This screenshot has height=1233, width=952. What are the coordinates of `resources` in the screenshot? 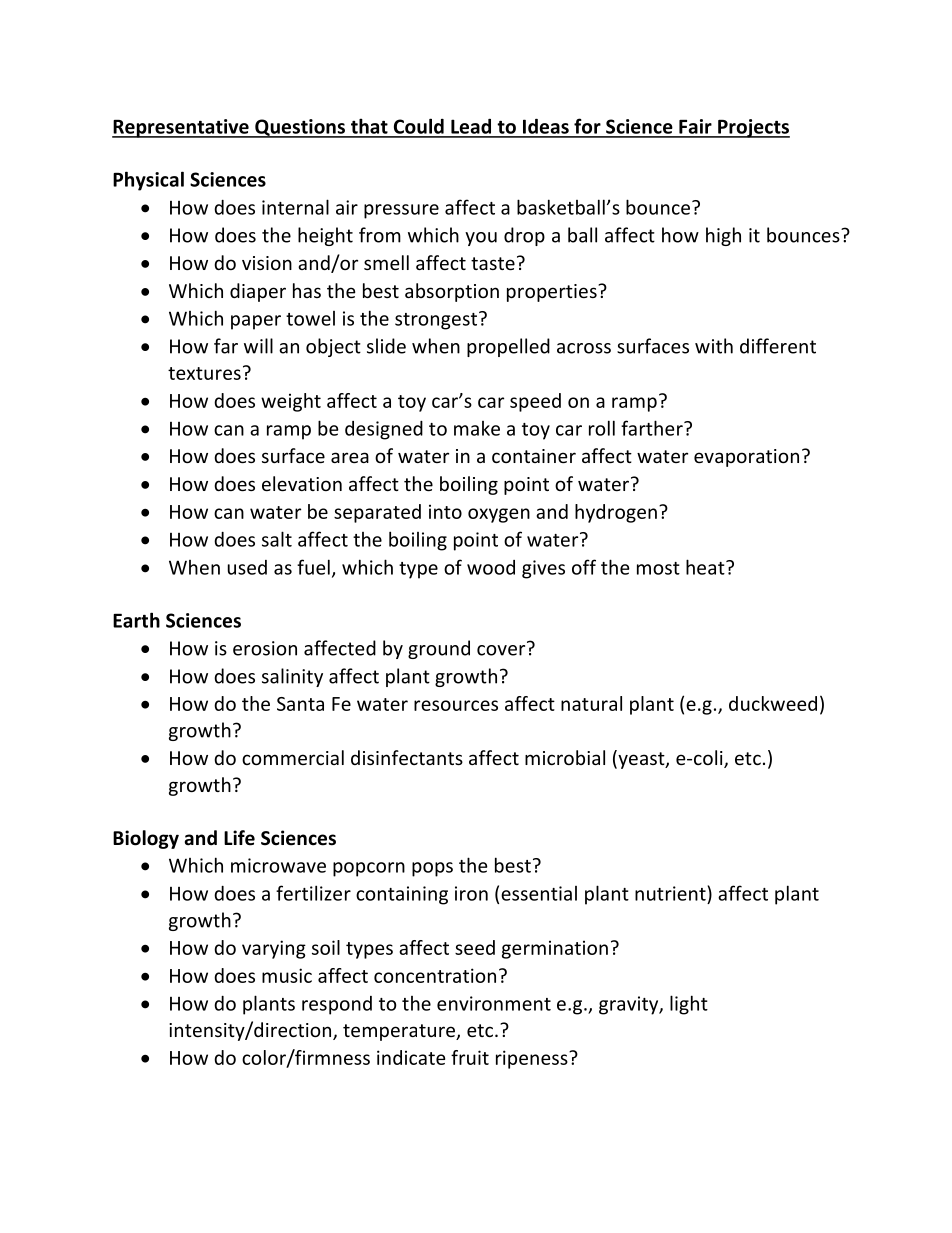 It's located at (456, 705).
